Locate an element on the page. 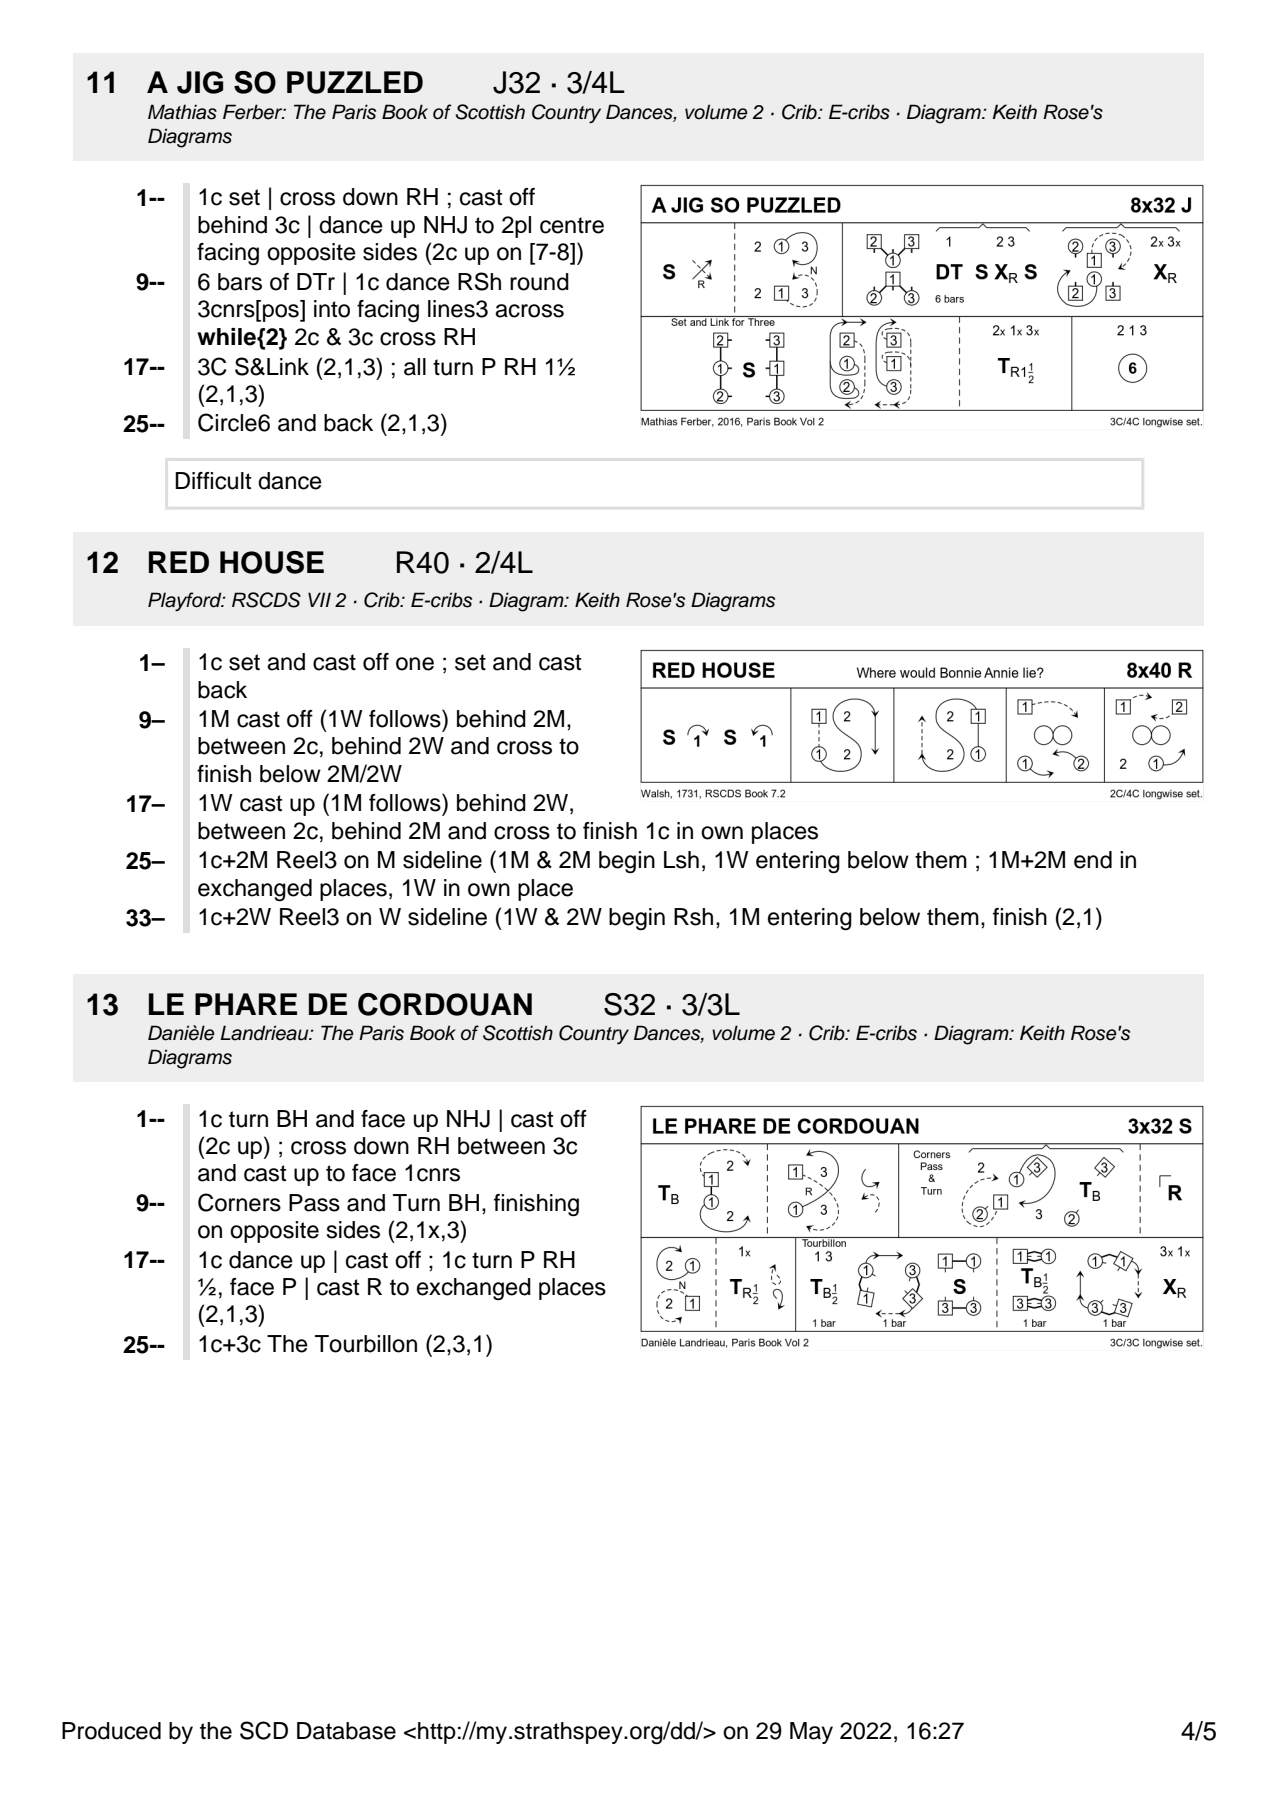  Tourbillon is located at coordinates (366, 1344).
